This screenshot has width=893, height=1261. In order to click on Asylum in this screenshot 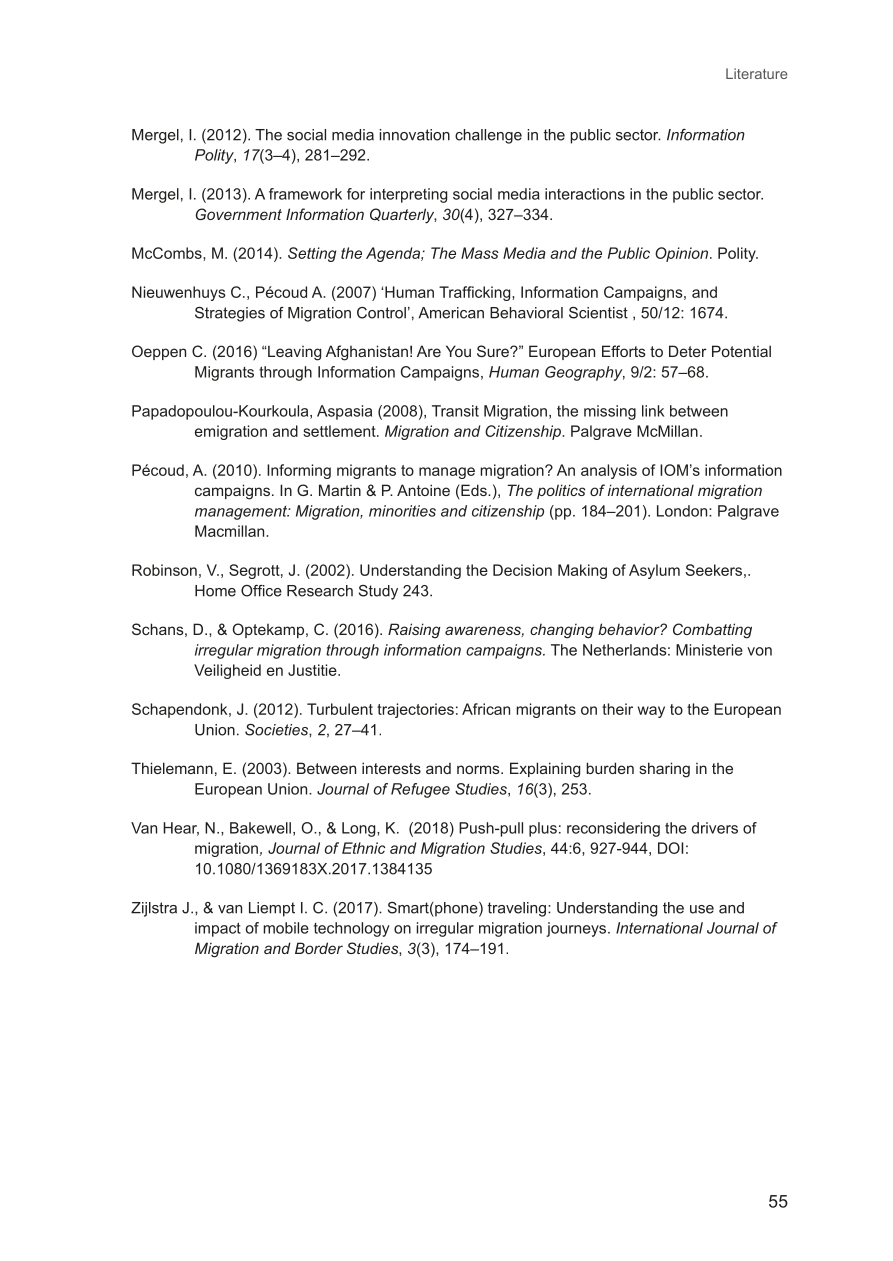, I will do `click(654, 571)`.
